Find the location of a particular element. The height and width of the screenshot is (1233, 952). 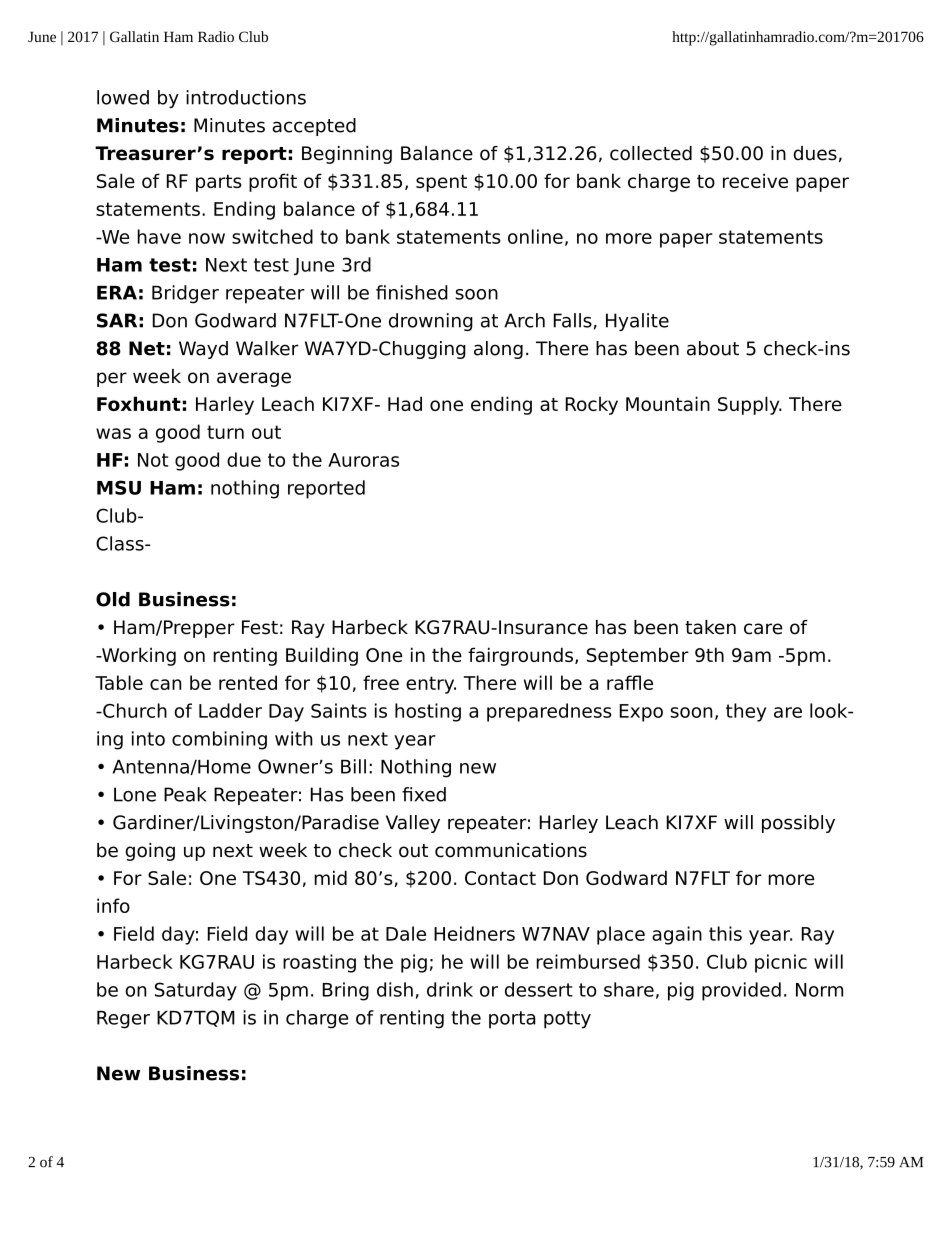

drink is located at coordinates (450, 989).
